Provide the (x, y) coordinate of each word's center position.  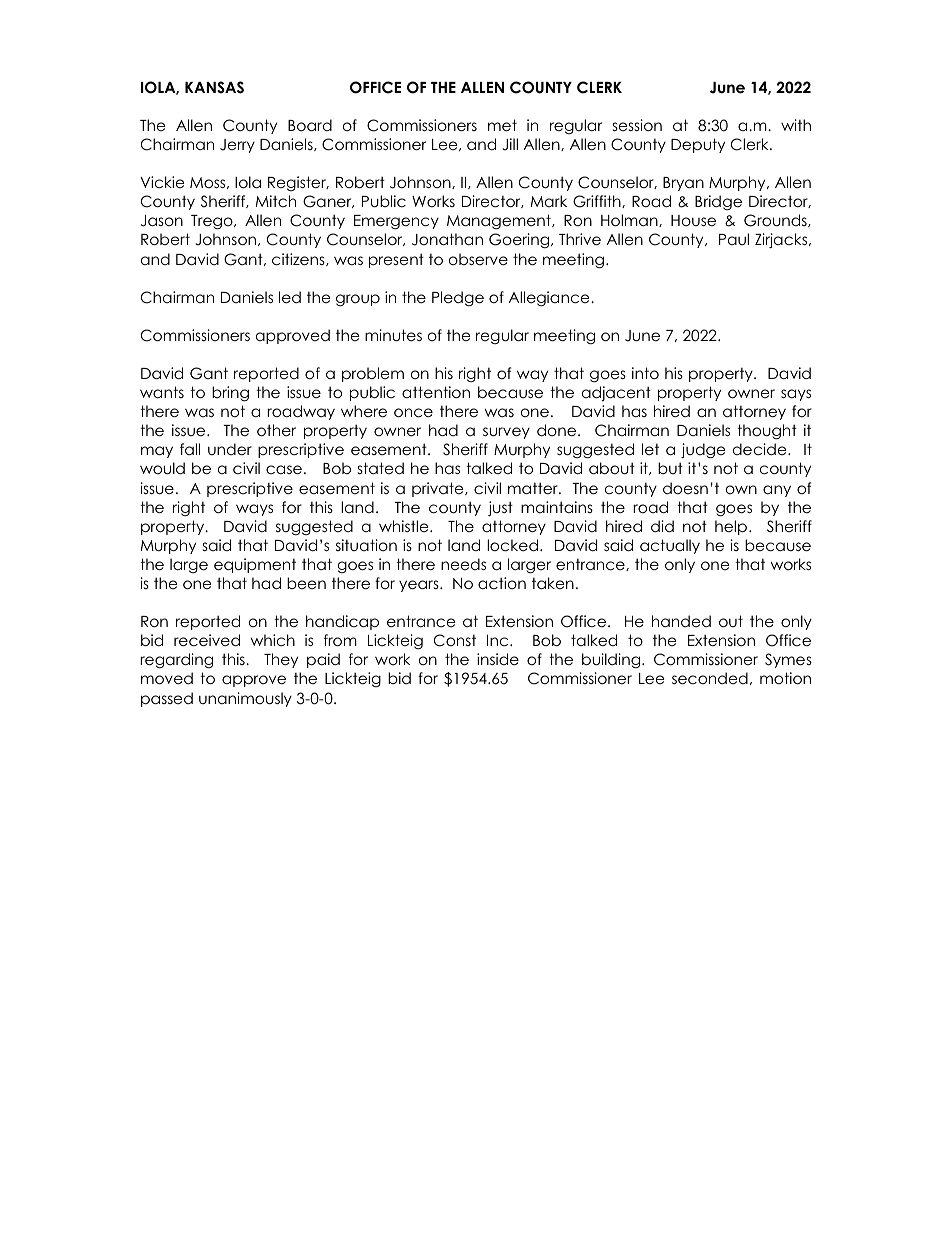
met (502, 125)
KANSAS (214, 87)
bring (230, 394)
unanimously (245, 699)
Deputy (698, 145)
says (796, 395)
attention (436, 392)
